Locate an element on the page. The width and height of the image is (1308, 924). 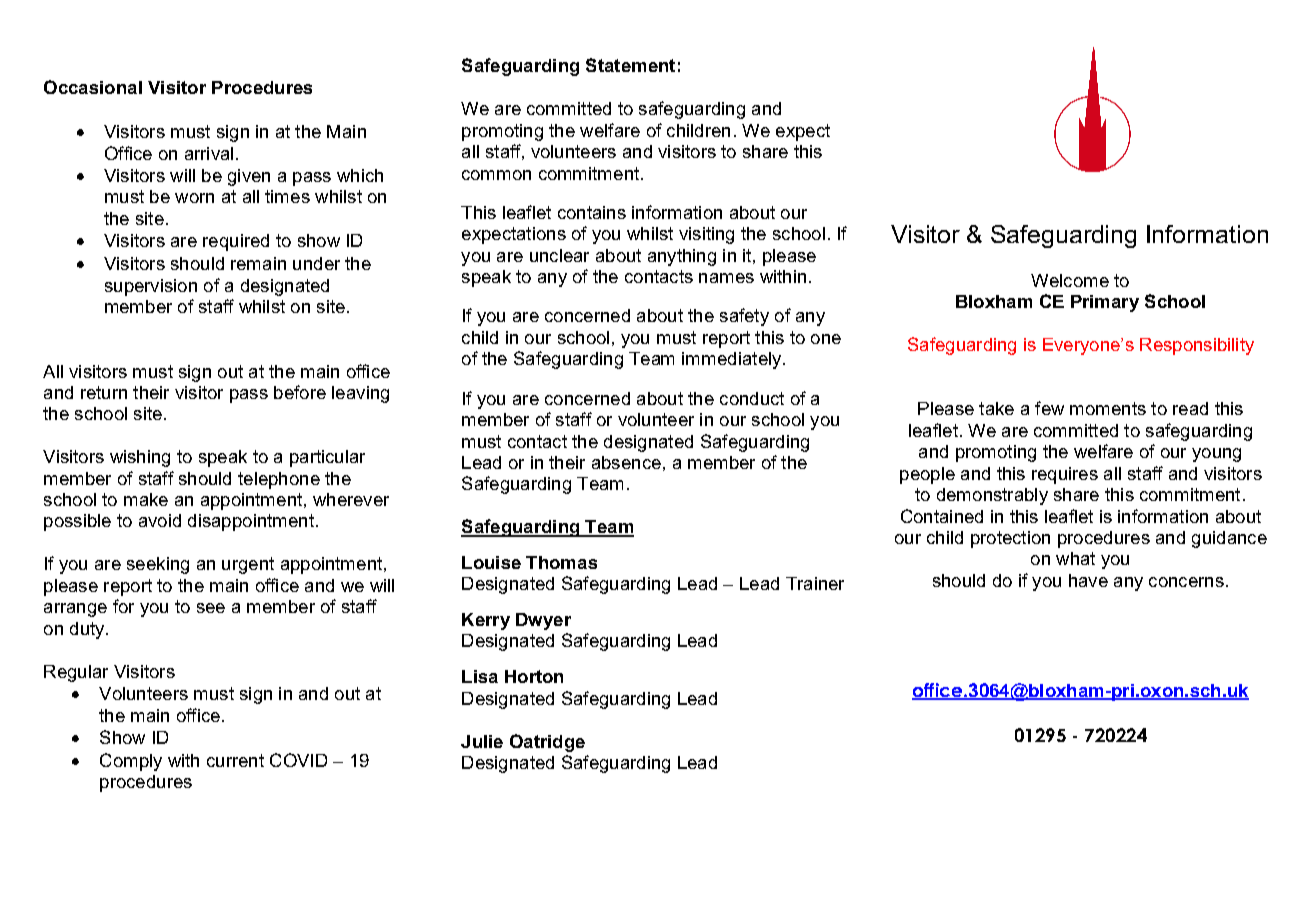
current is located at coordinates (235, 760).
